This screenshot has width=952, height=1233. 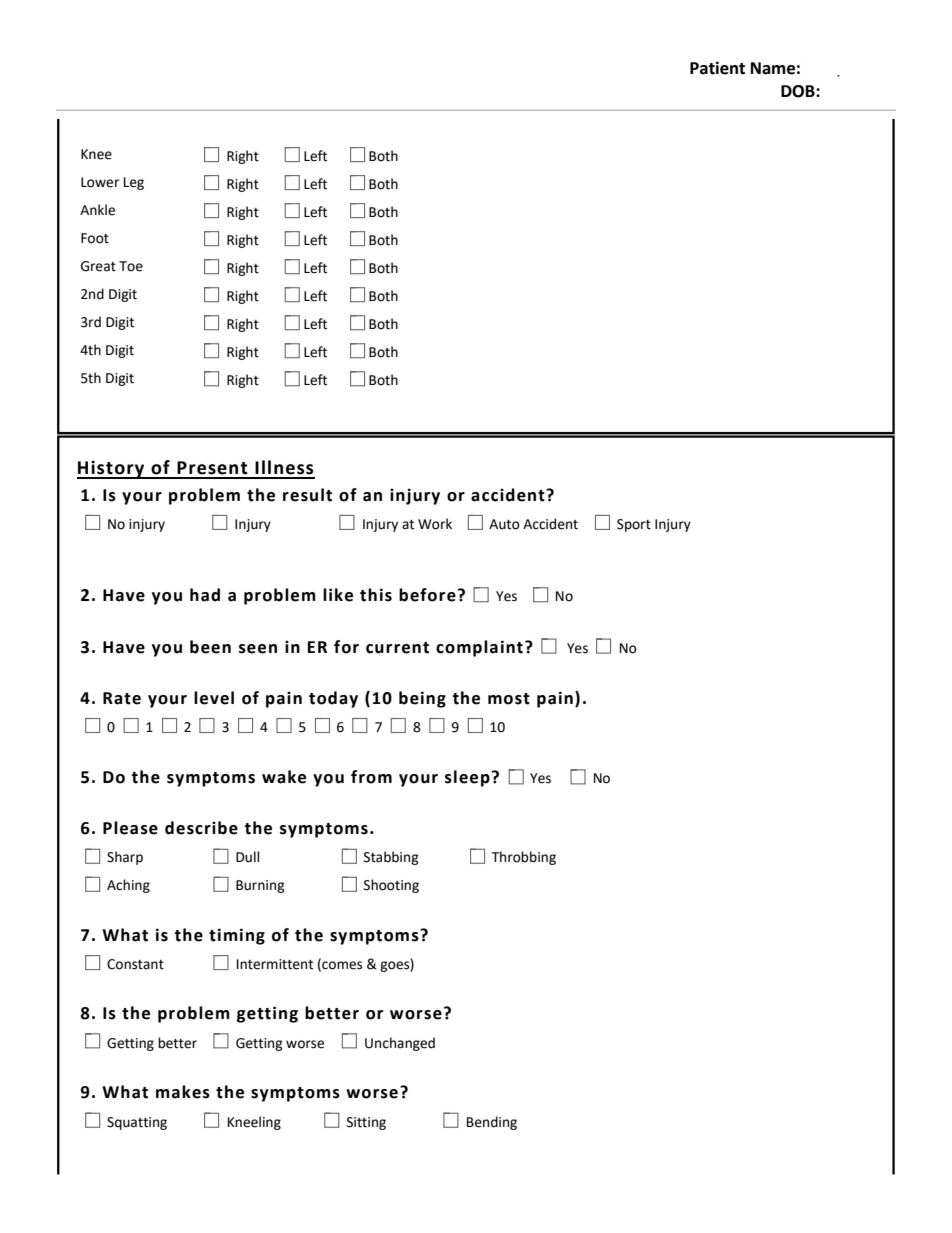 I want to click on Sport, so click(x=634, y=525).
